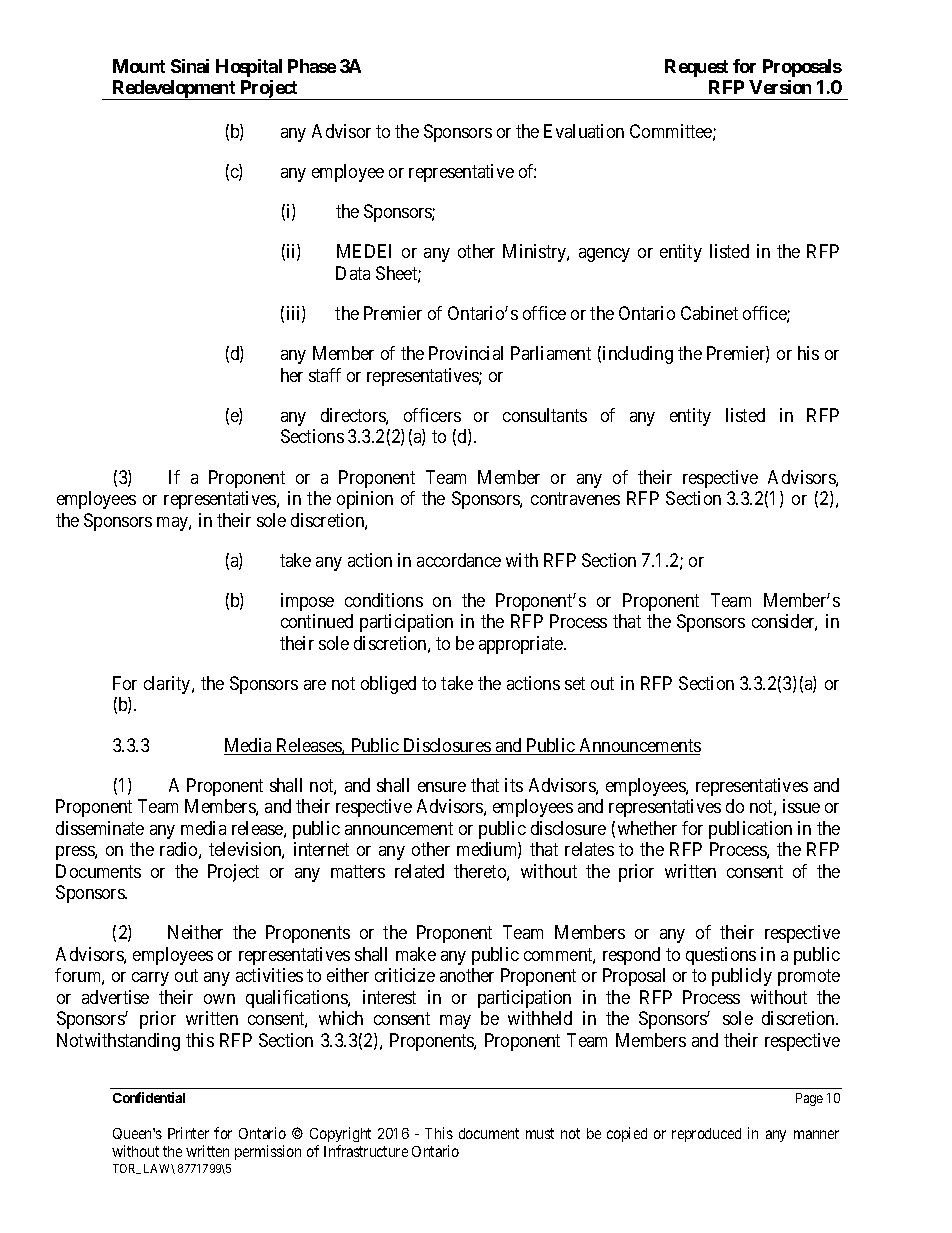 Image resolution: width=952 pixels, height=1233 pixels. What do you see at coordinates (721, 956) in the document?
I see `questions` at bounding box center [721, 956].
